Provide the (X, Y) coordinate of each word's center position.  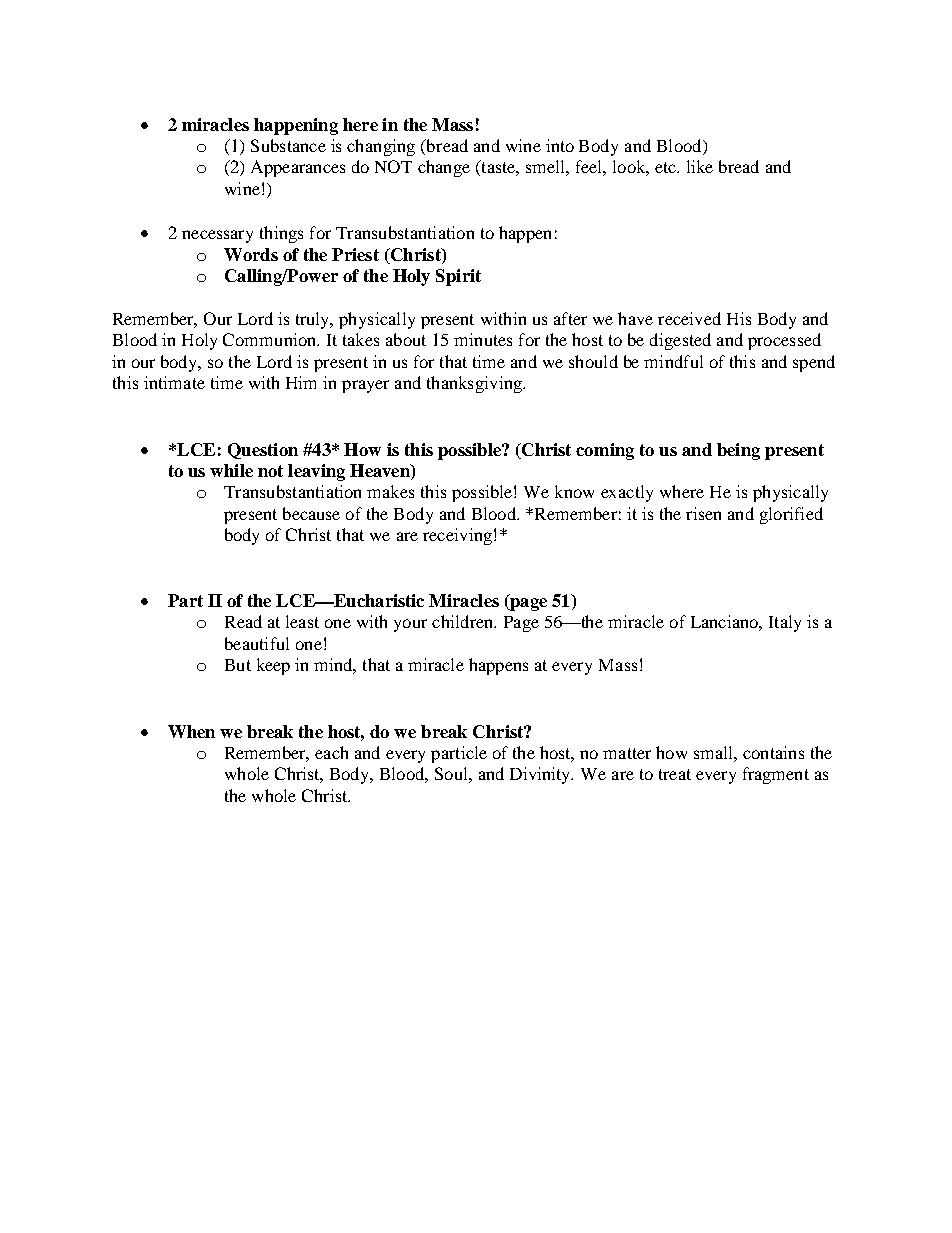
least (302, 621)
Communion (271, 339)
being (738, 451)
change (444, 168)
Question (263, 451)
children (464, 621)
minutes (483, 339)
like (700, 166)
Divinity (541, 775)
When (191, 731)
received (689, 318)
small (714, 752)
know (574, 491)
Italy (785, 623)
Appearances (298, 168)
